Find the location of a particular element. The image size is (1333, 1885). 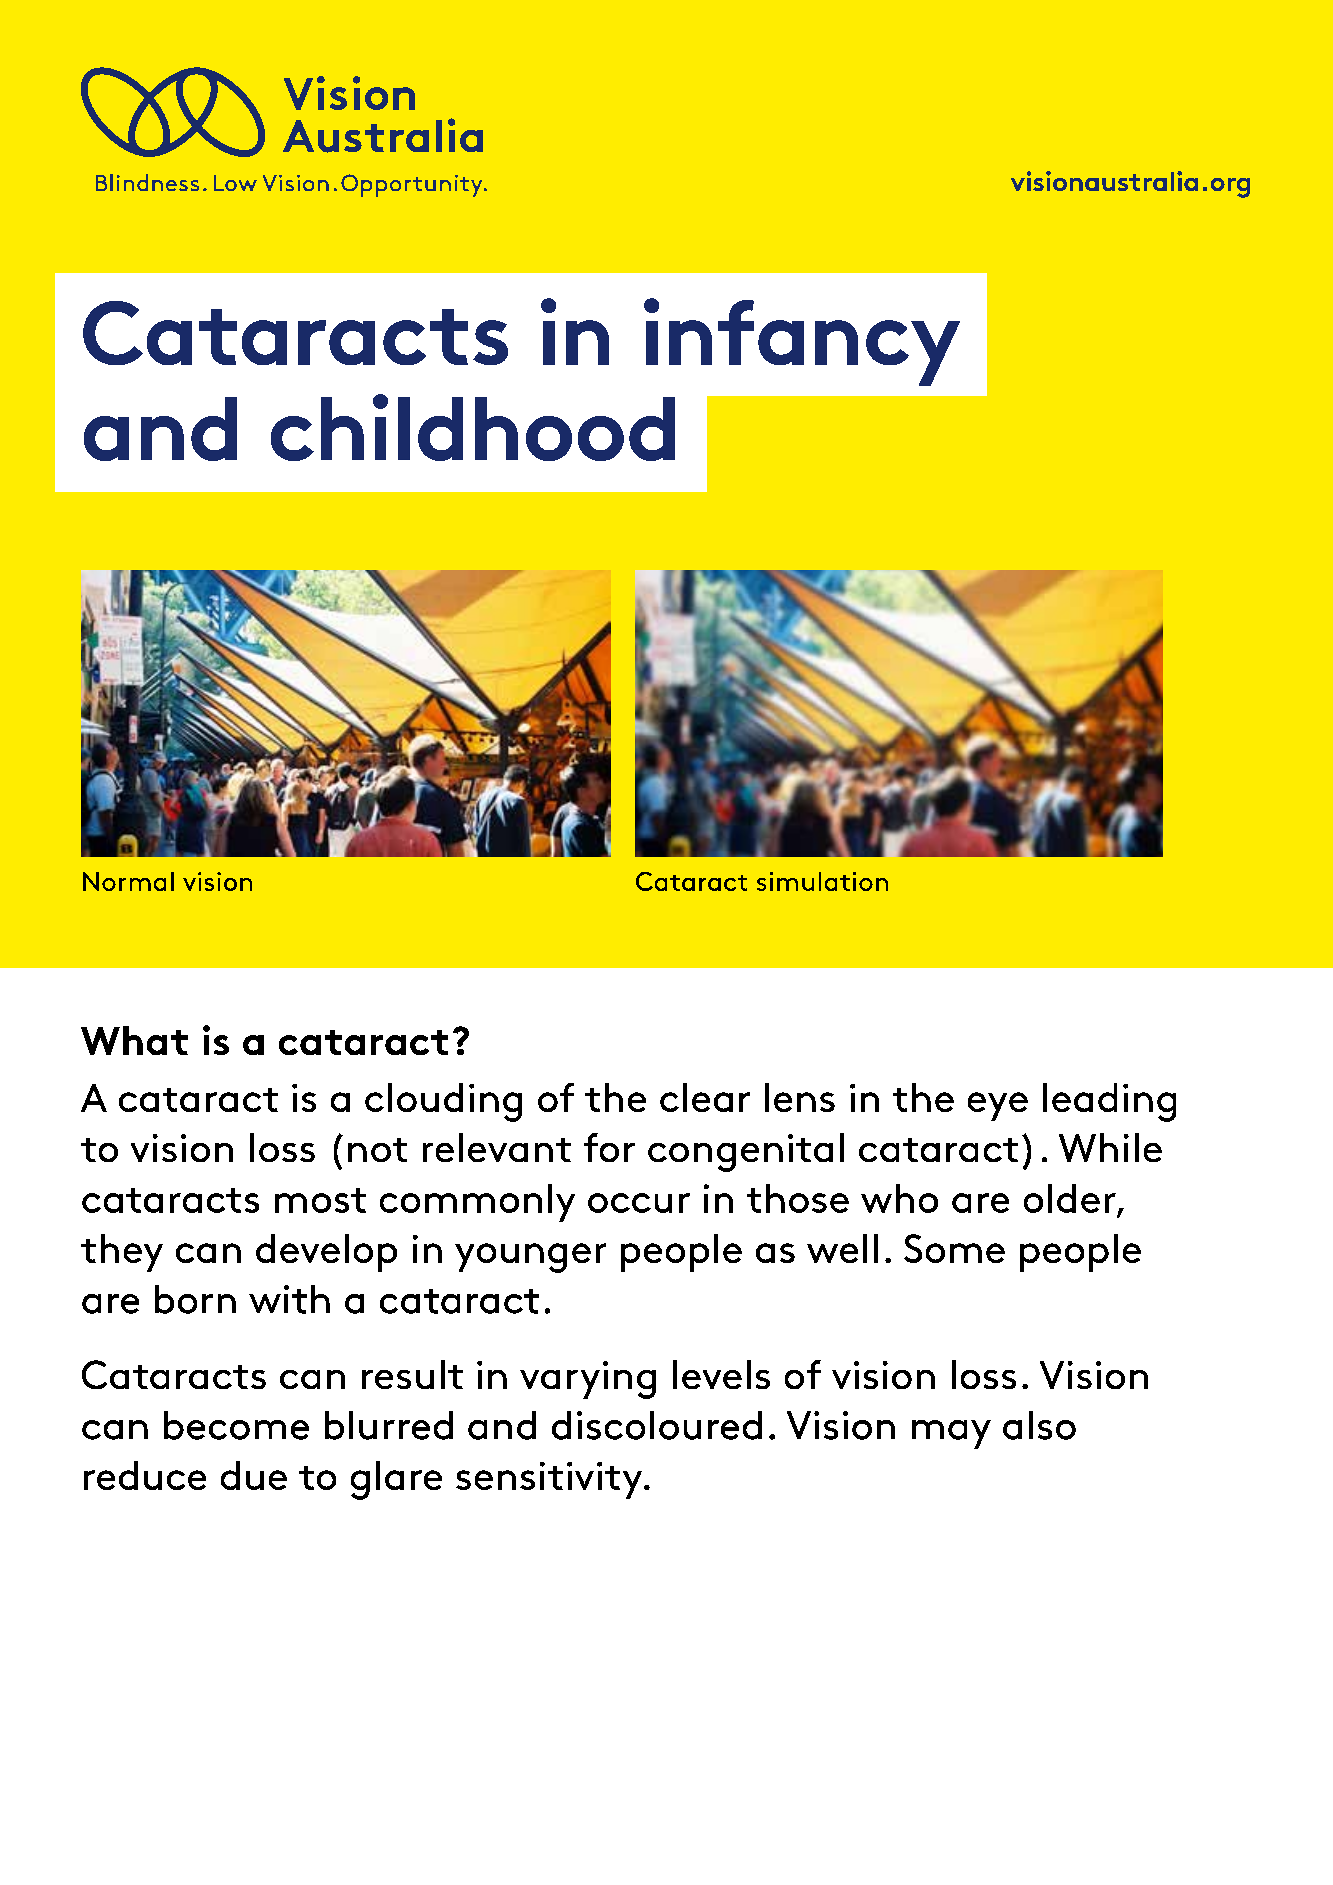

clear is located at coordinates (705, 1097).
